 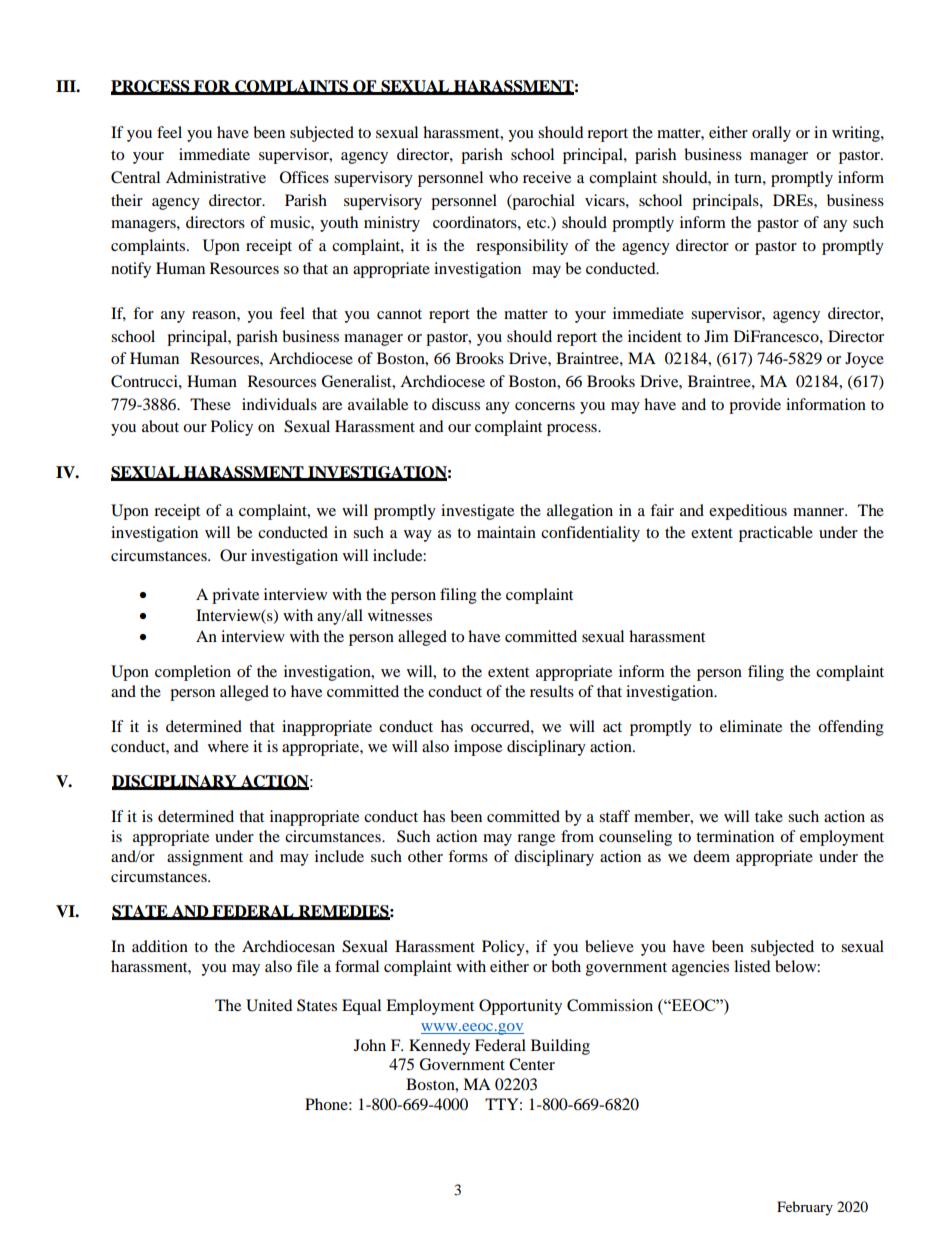 I want to click on These, so click(x=210, y=404).
